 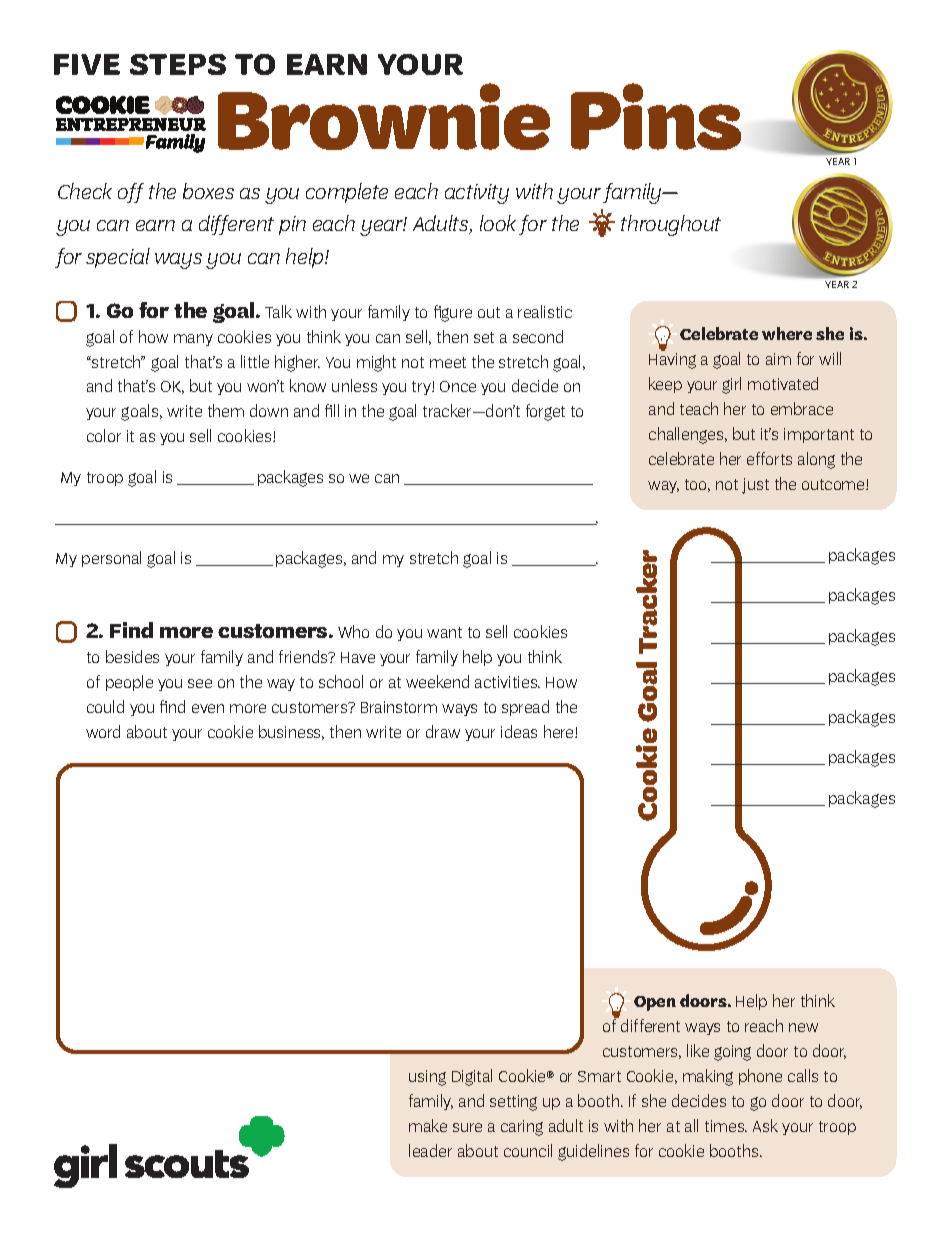 I want to click on Brownie, so click(x=384, y=116).
